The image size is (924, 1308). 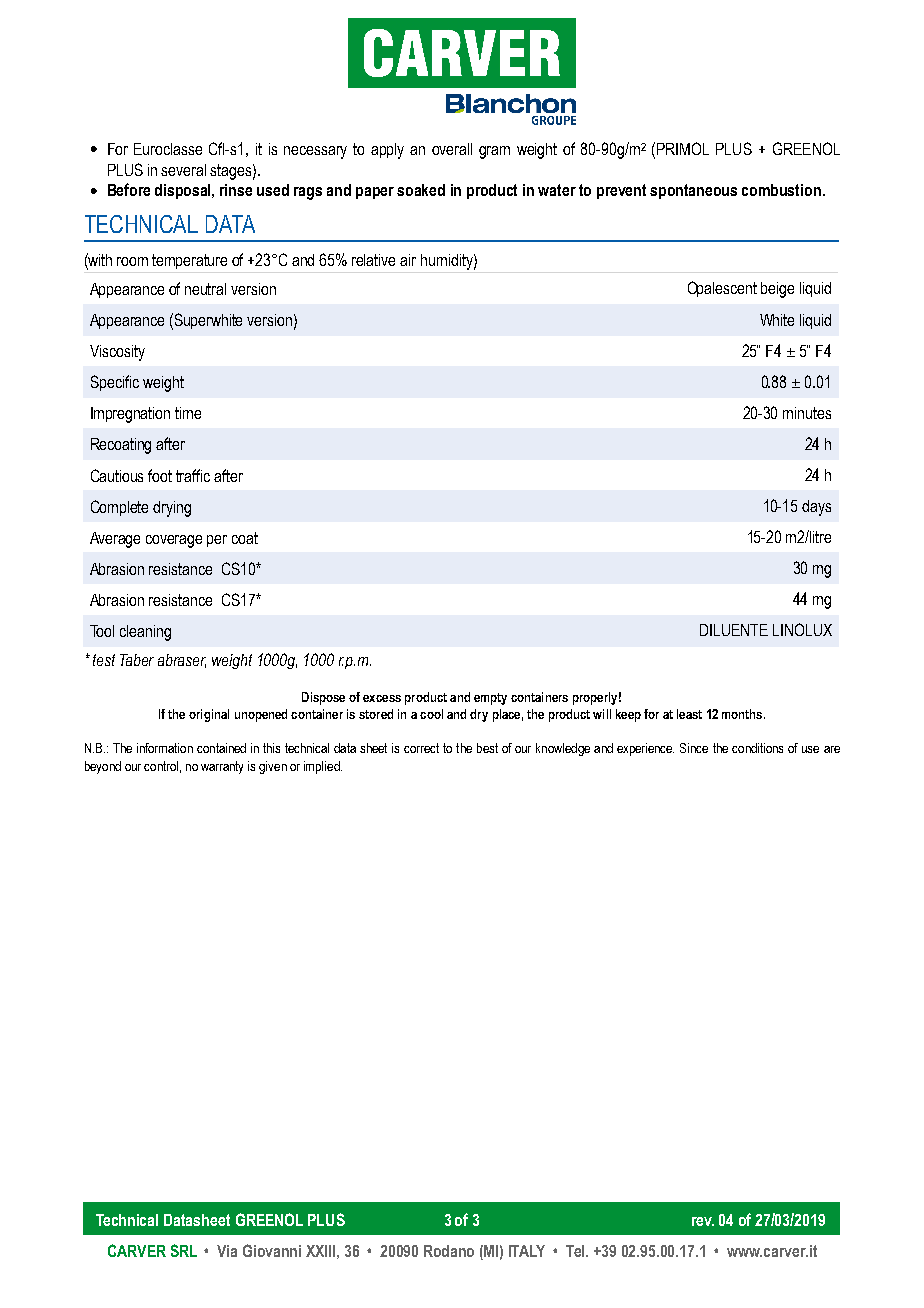 What do you see at coordinates (209, 715) in the document?
I see `original` at bounding box center [209, 715].
